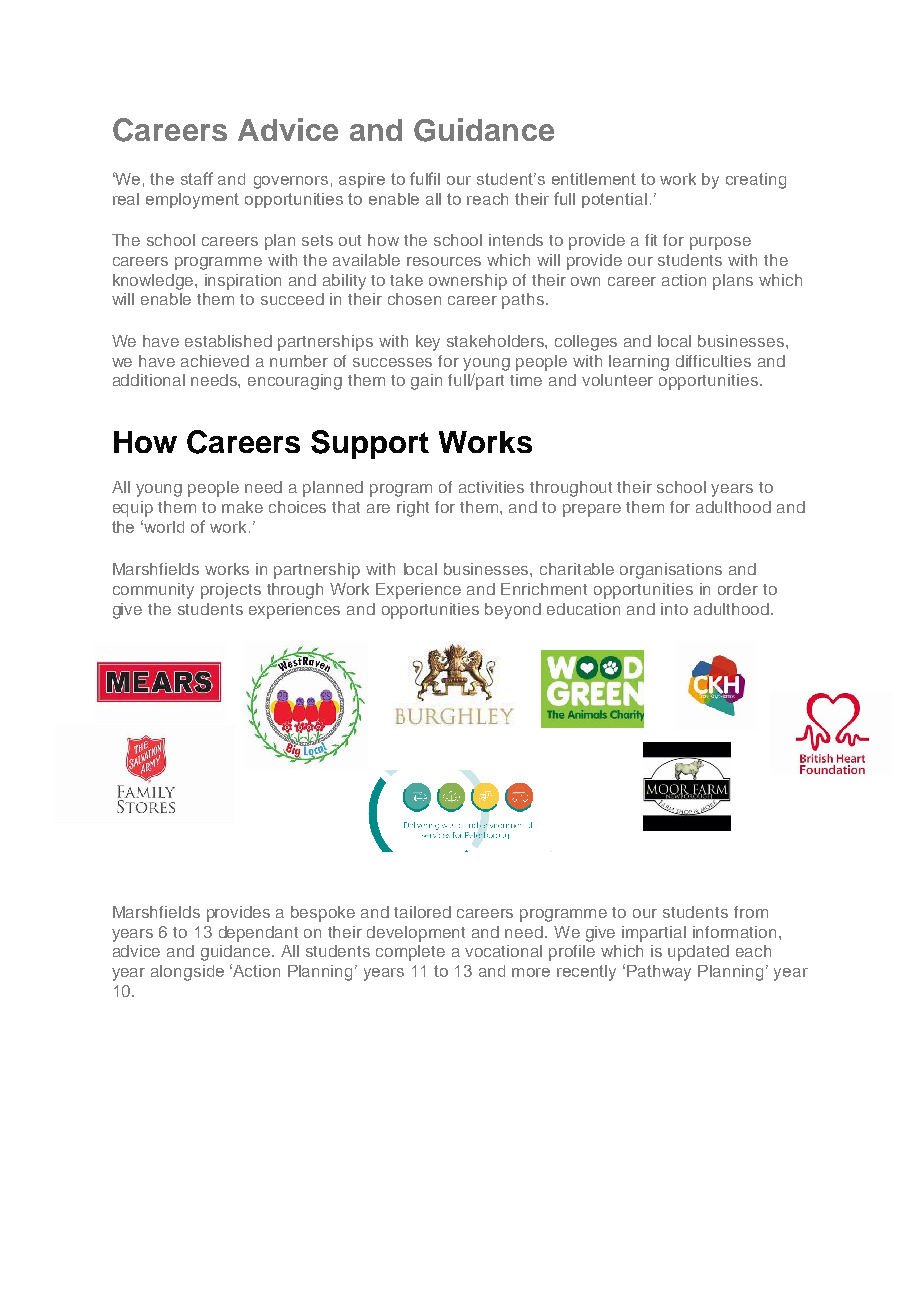 The height and width of the page is (1308, 924). I want to click on fulfil, so click(425, 178).
